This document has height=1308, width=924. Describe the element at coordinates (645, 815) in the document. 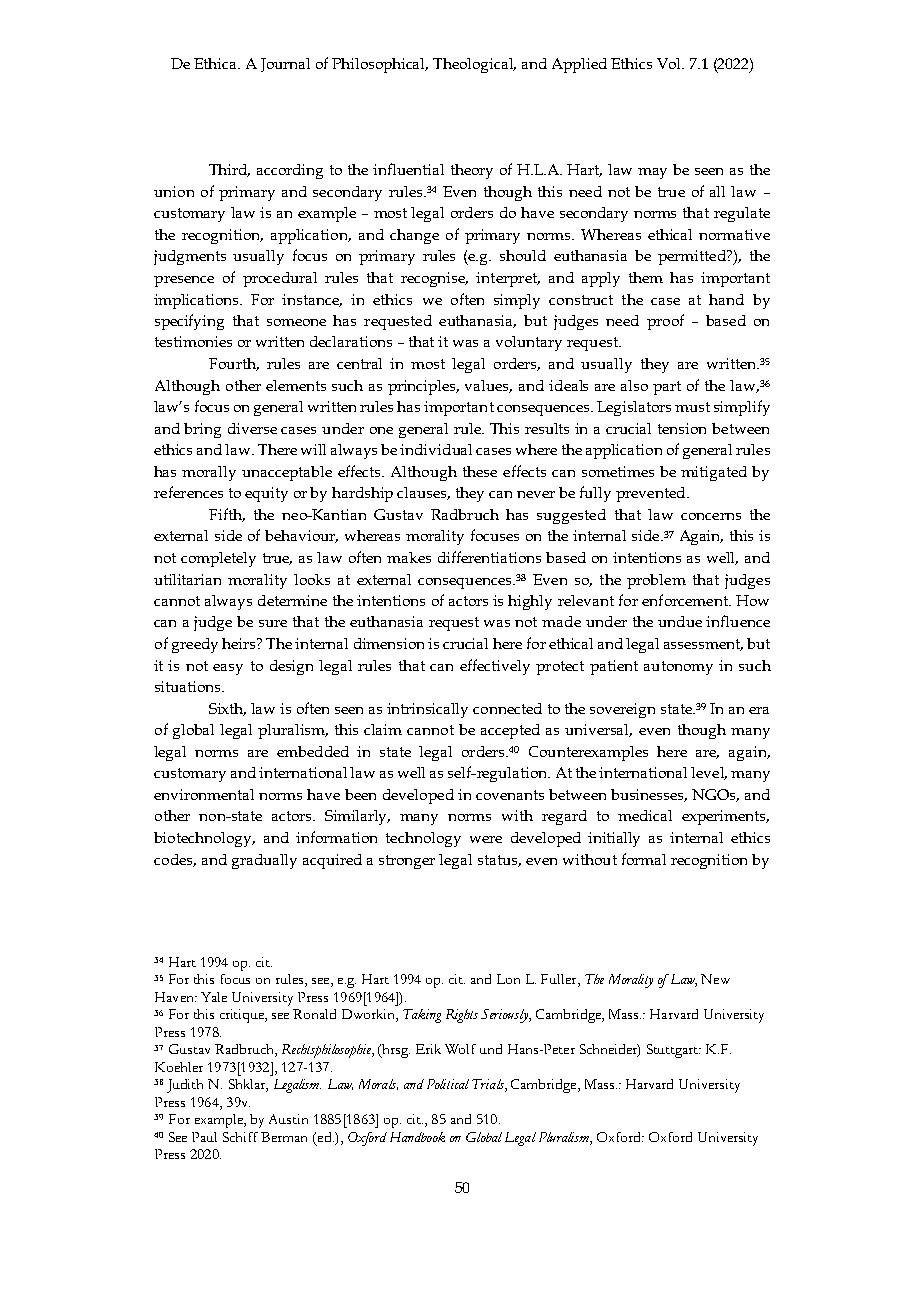

I see `medical` at that location.
